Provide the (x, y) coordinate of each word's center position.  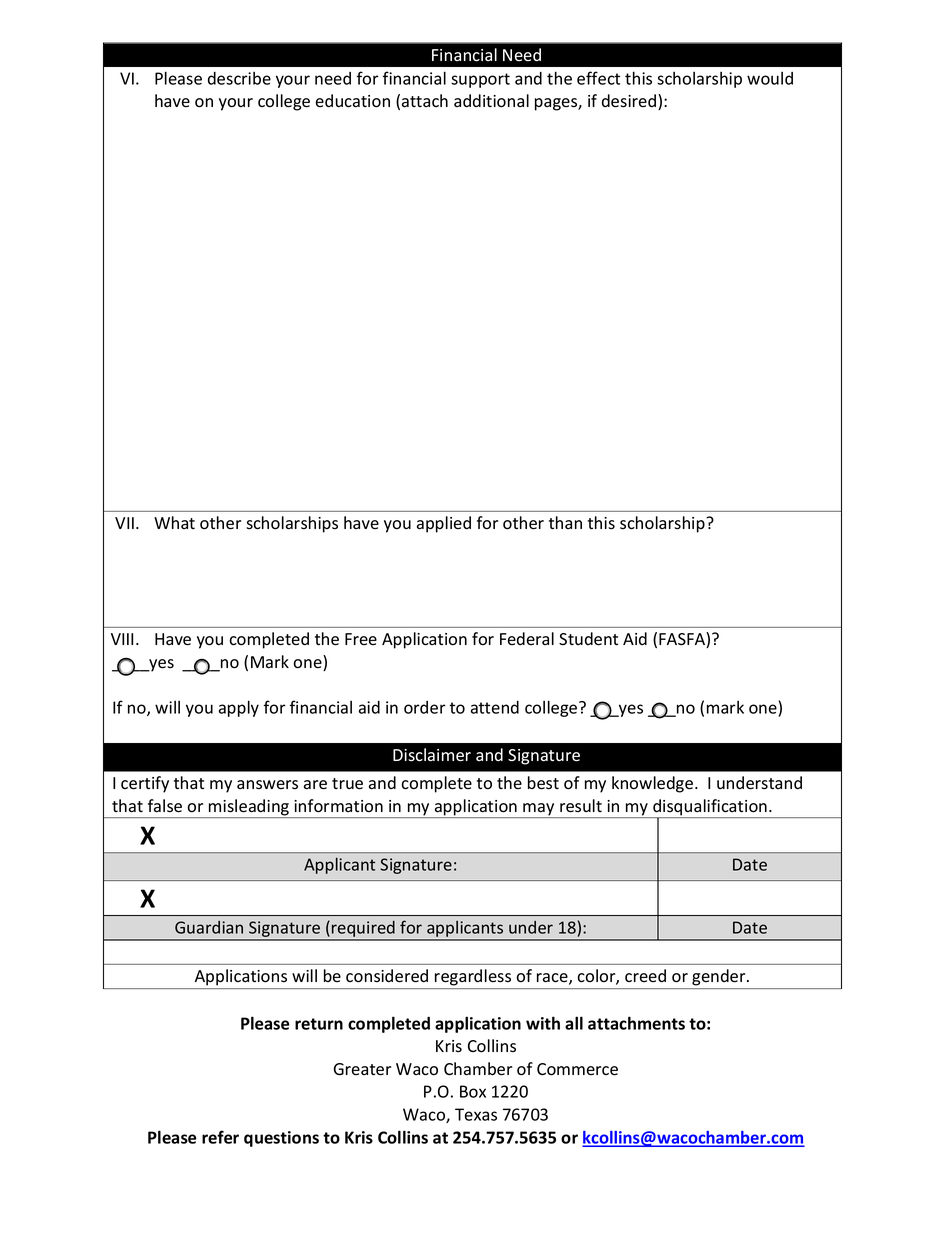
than (565, 522)
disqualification (710, 808)
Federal (527, 638)
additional (491, 101)
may (539, 810)
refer (220, 1137)
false (165, 806)
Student (588, 639)
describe (239, 78)
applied (444, 524)
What (174, 522)
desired (630, 102)
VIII (122, 639)
